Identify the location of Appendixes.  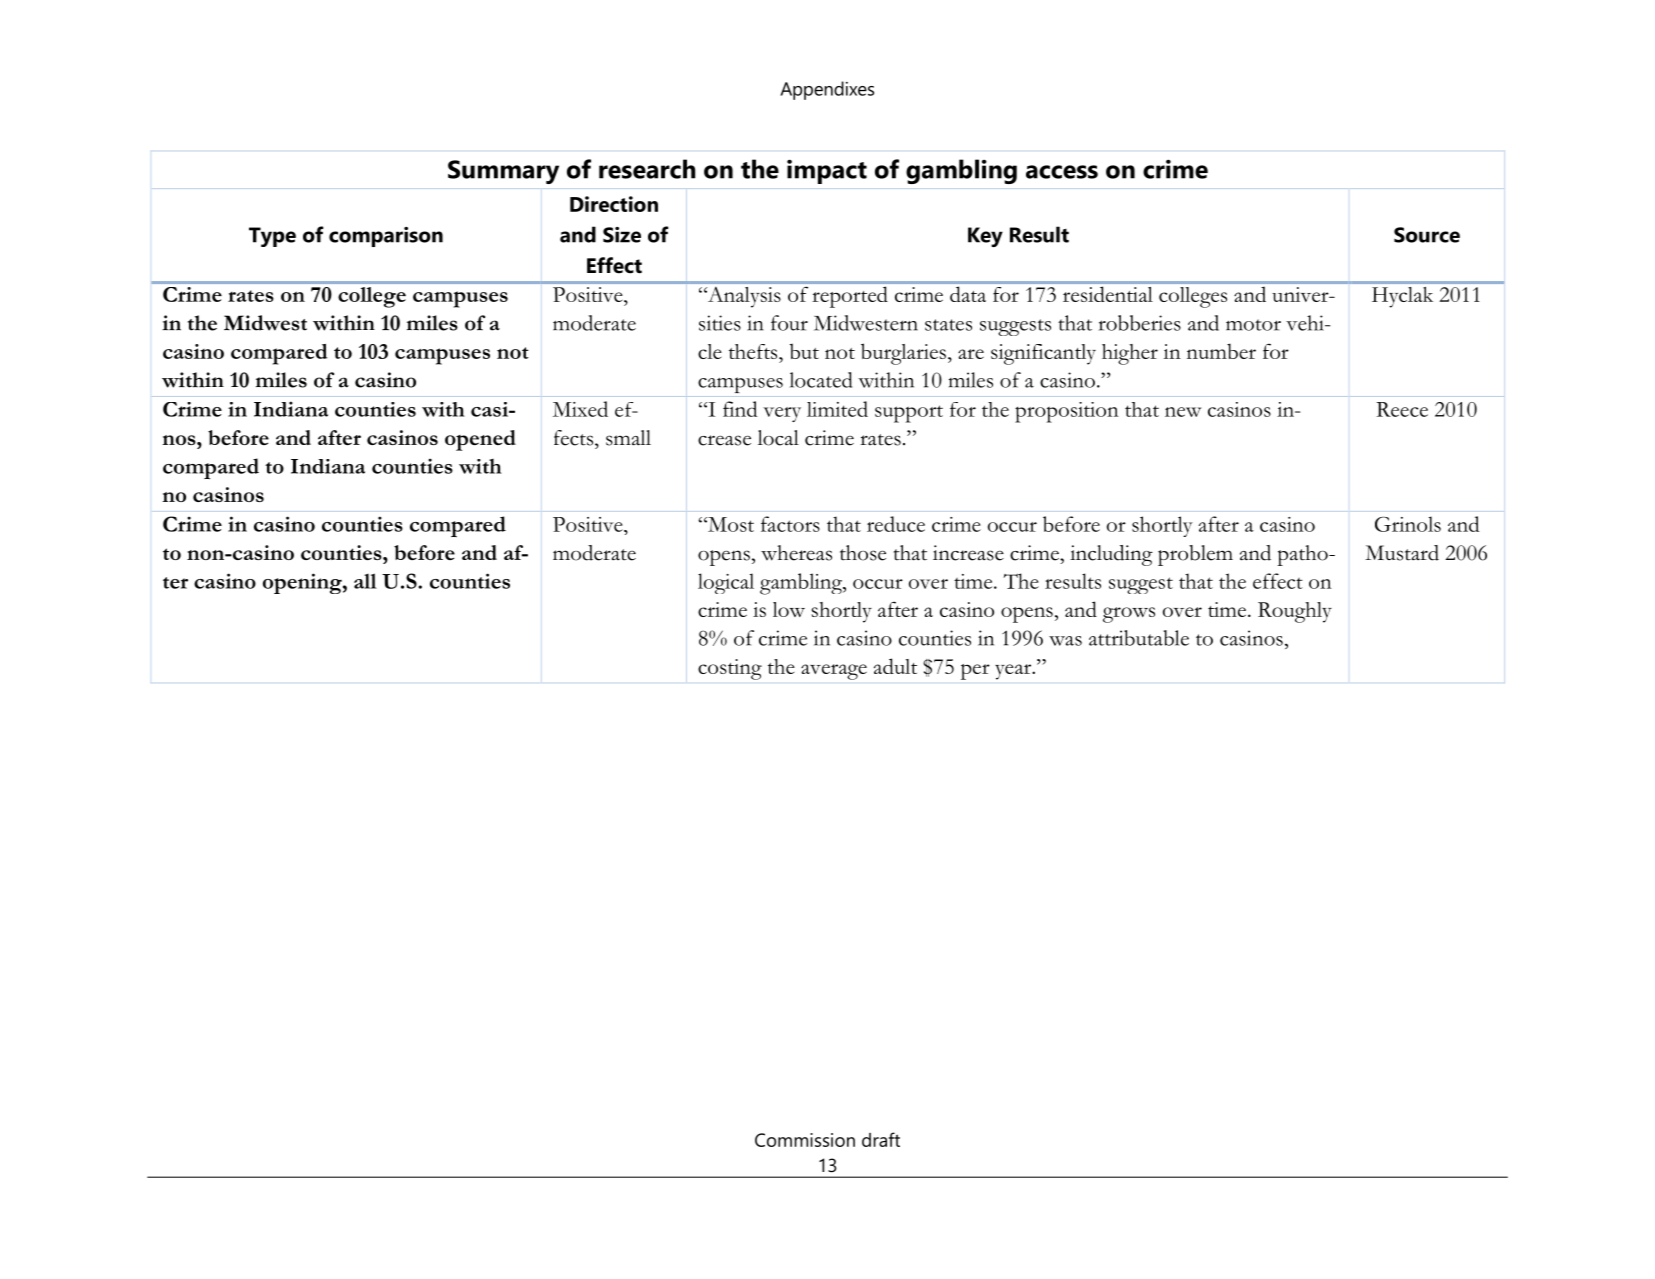
(827, 90).
